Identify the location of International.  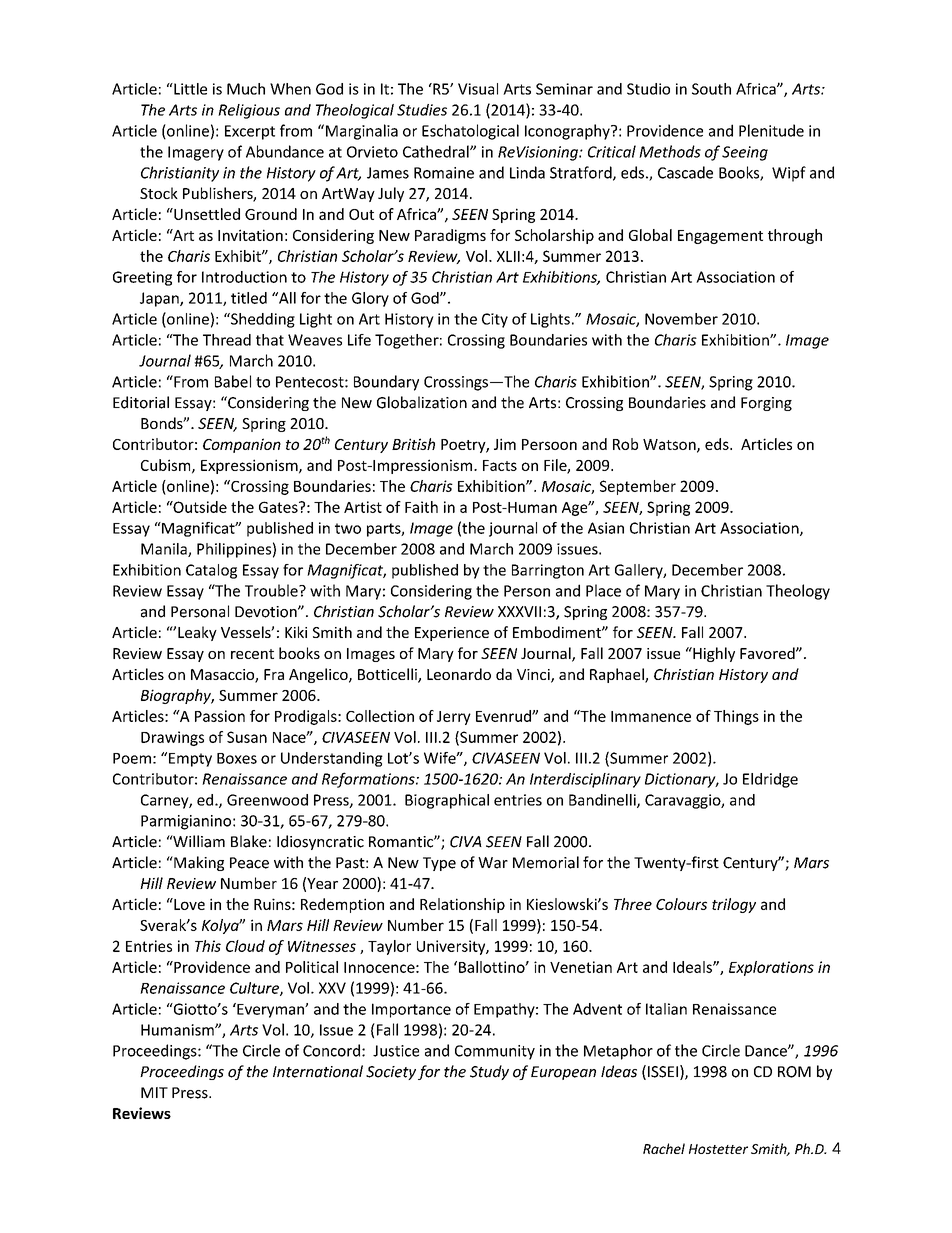
(318, 1071).
